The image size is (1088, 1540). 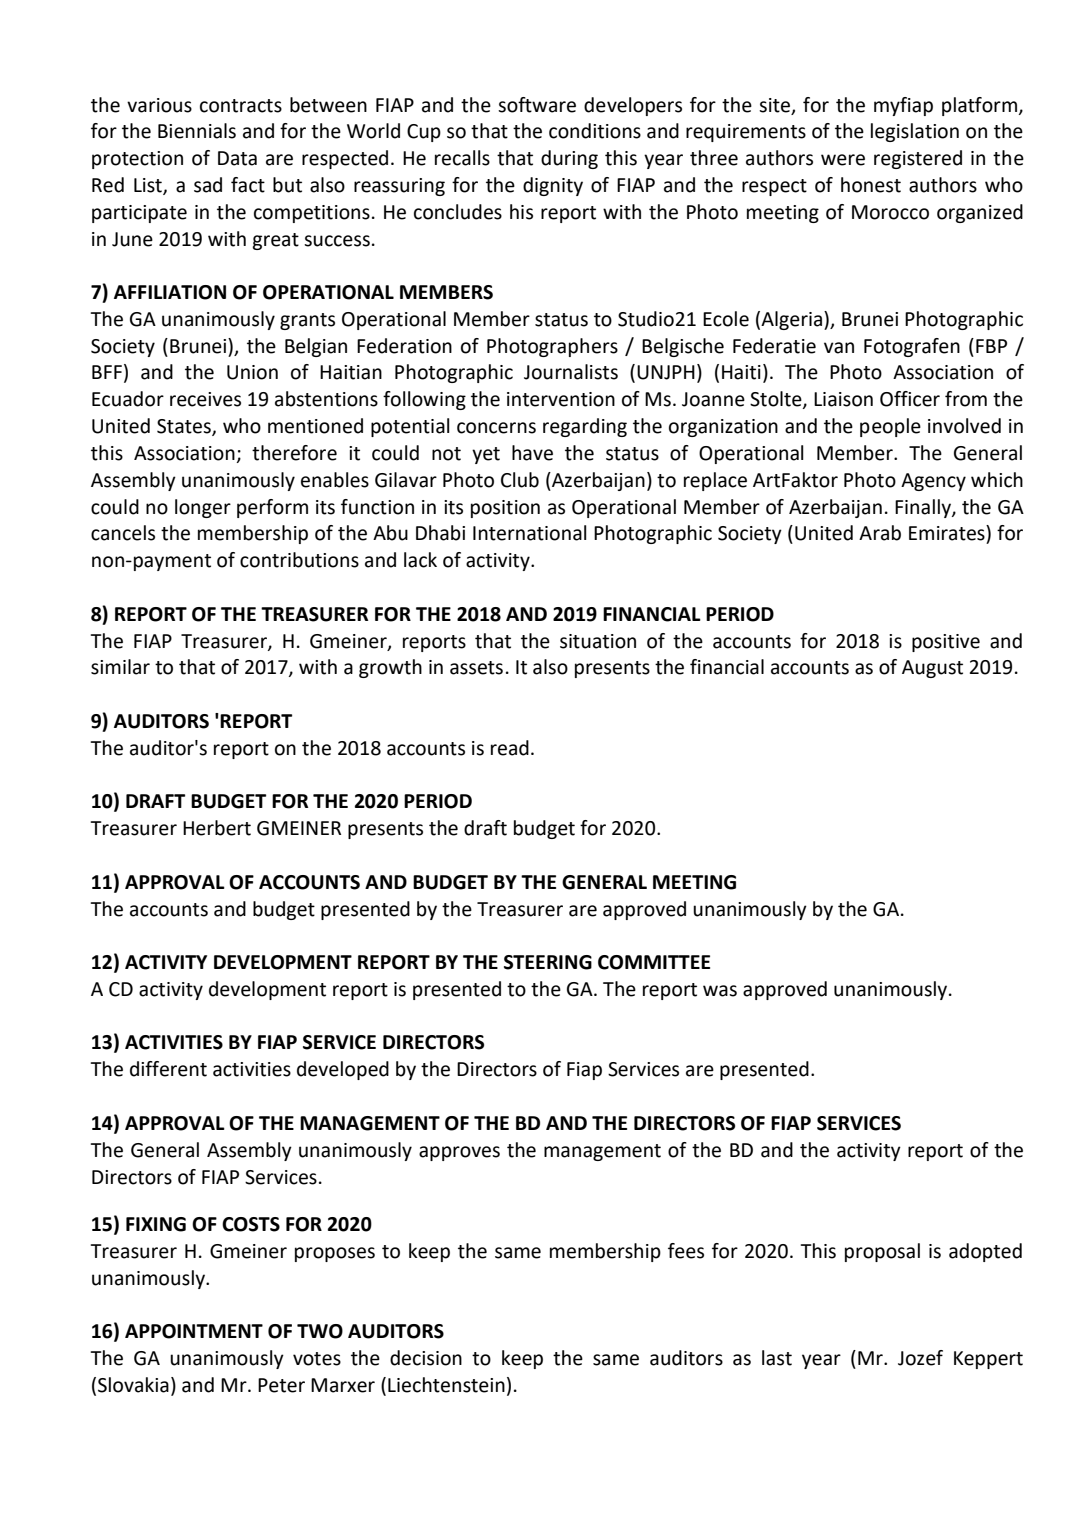 I want to click on STEERING, so click(x=548, y=962).
